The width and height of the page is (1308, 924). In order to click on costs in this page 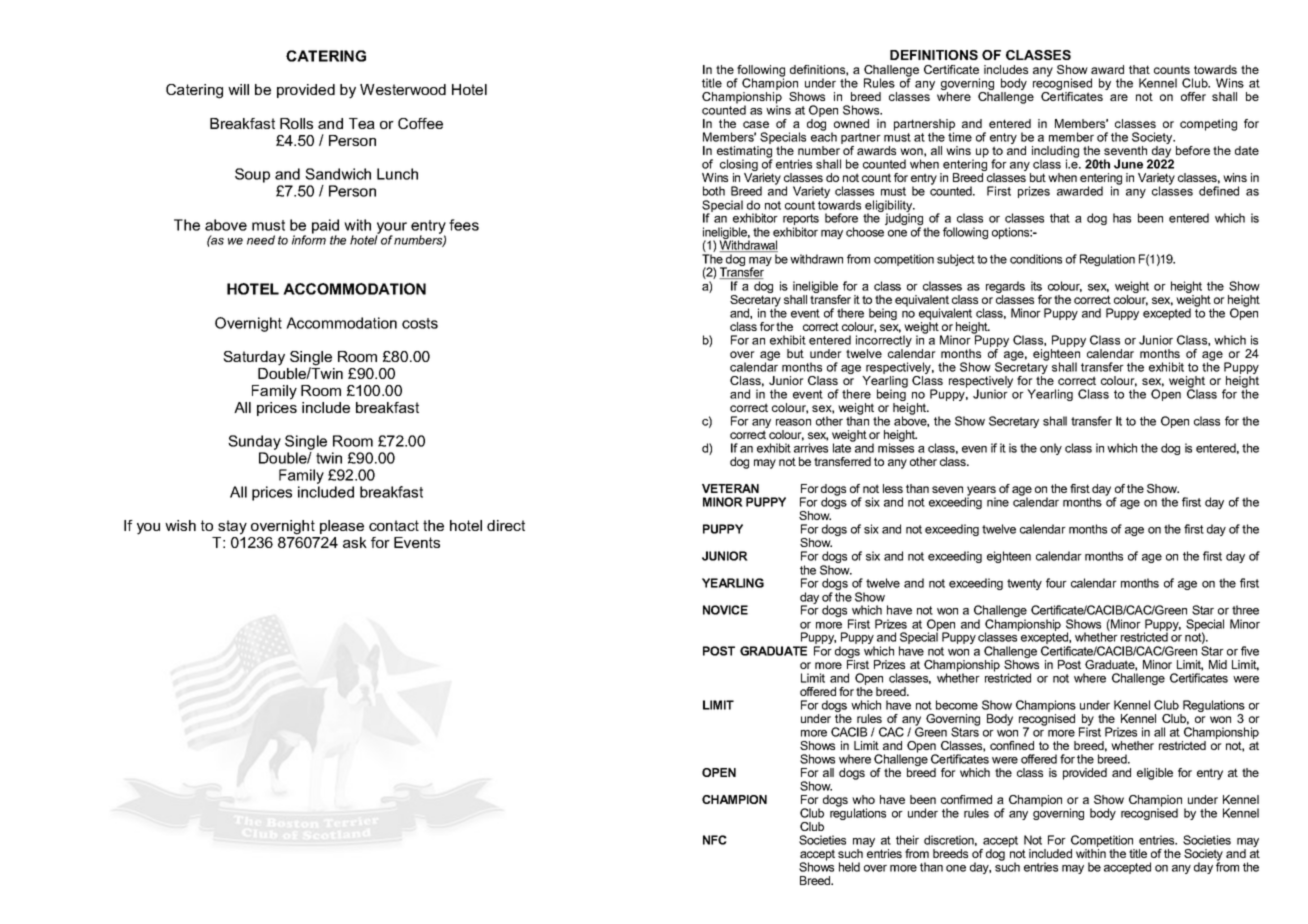, I will do `click(420, 323)`.
